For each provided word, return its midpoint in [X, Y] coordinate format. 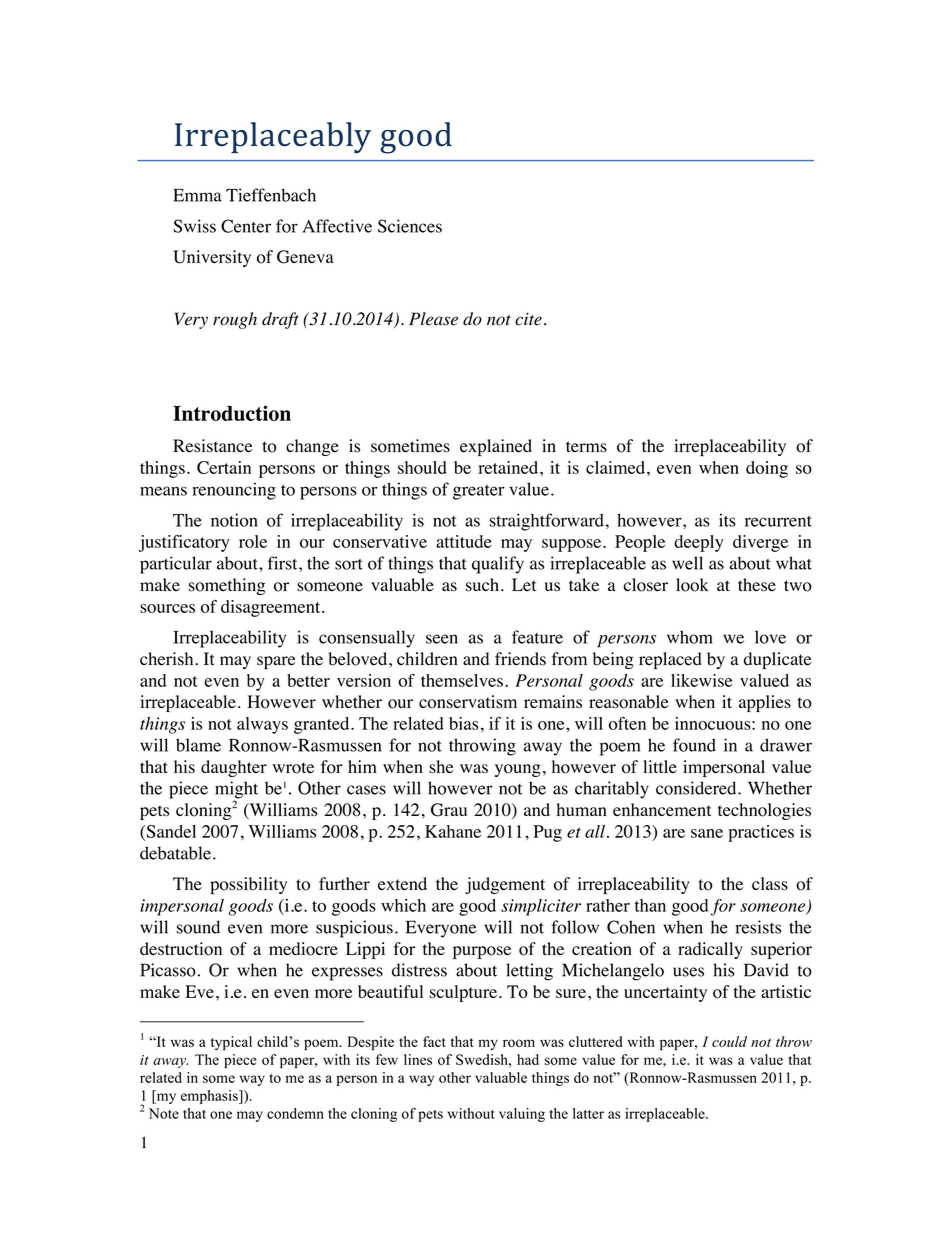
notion [234, 520]
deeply [699, 543]
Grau [449, 810]
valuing [522, 1115]
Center [246, 226]
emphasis [210, 1097]
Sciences [410, 226]
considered [697, 788]
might [236, 791]
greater [479, 492]
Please [433, 319]
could [729, 1041]
